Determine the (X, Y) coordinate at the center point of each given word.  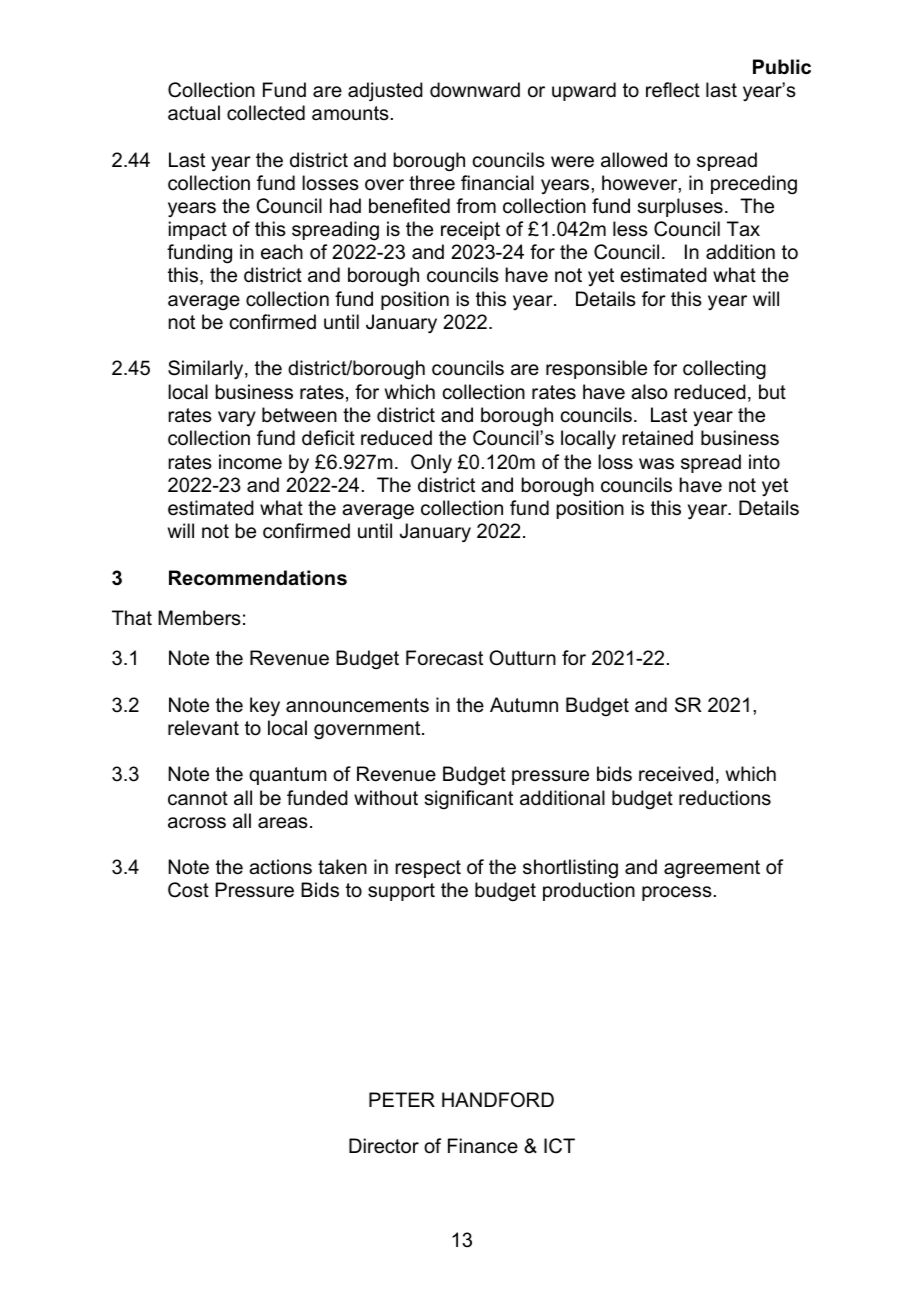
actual (194, 113)
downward (475, 90)
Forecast (444, 658)
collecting (724, 370)
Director (384, 1146)
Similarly (207, 370)
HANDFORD (498, 1100)
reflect (673, 90)
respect (428, 869)
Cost (188, 890)
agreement (712, 869)
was (656, 464)
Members (199, 618)
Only (431, 464)
